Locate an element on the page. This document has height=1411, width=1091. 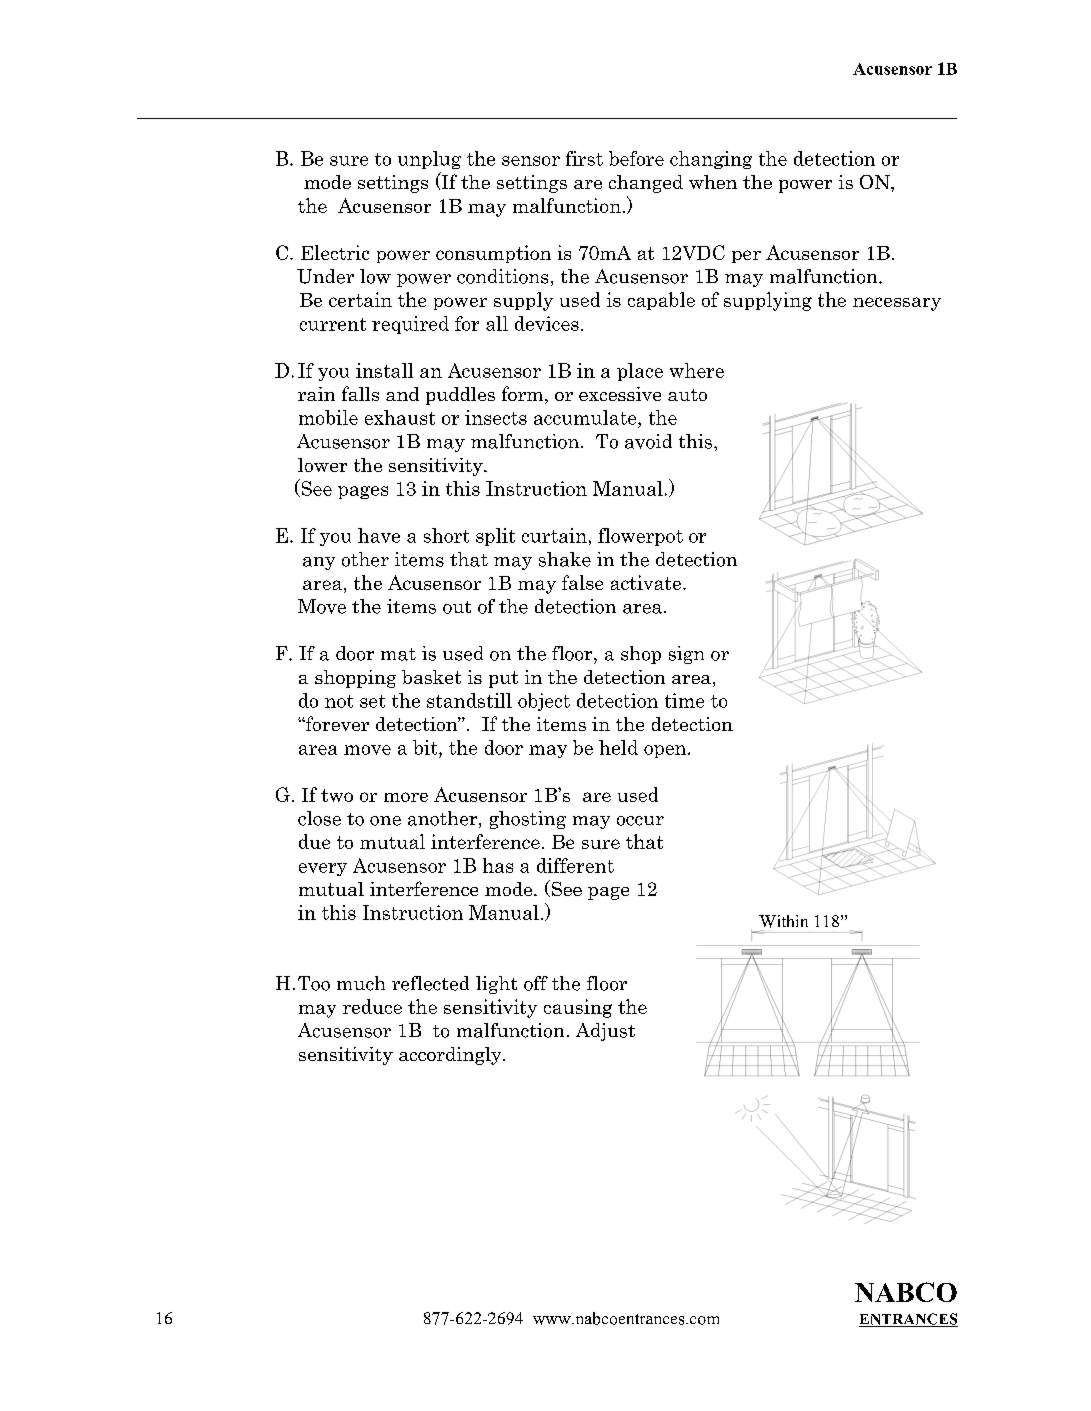
object is located at coordinates (544, 702).
